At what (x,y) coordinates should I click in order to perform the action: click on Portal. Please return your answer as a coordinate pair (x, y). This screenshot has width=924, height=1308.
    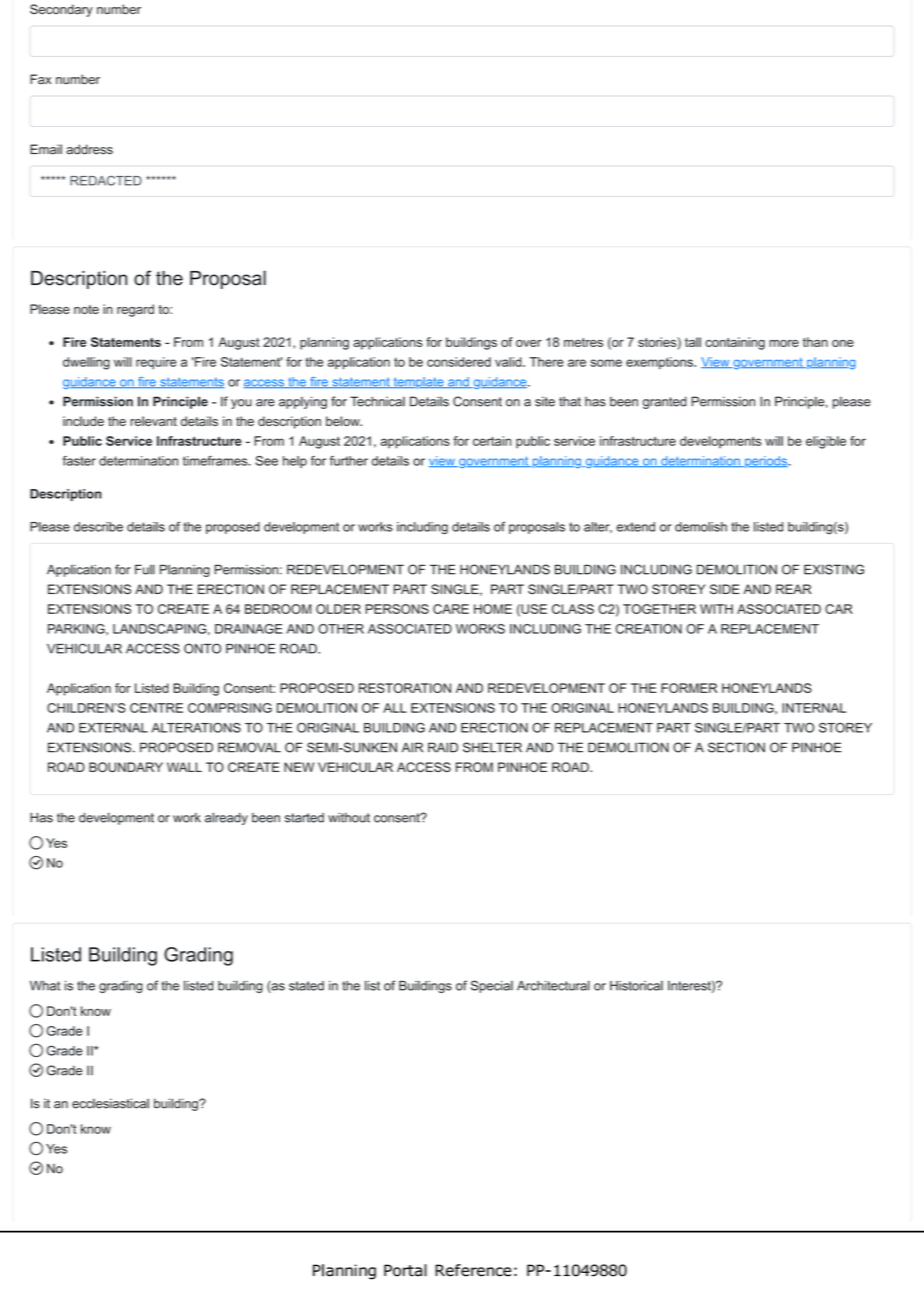
    Looking at the image, I should click on (405, 1270).
